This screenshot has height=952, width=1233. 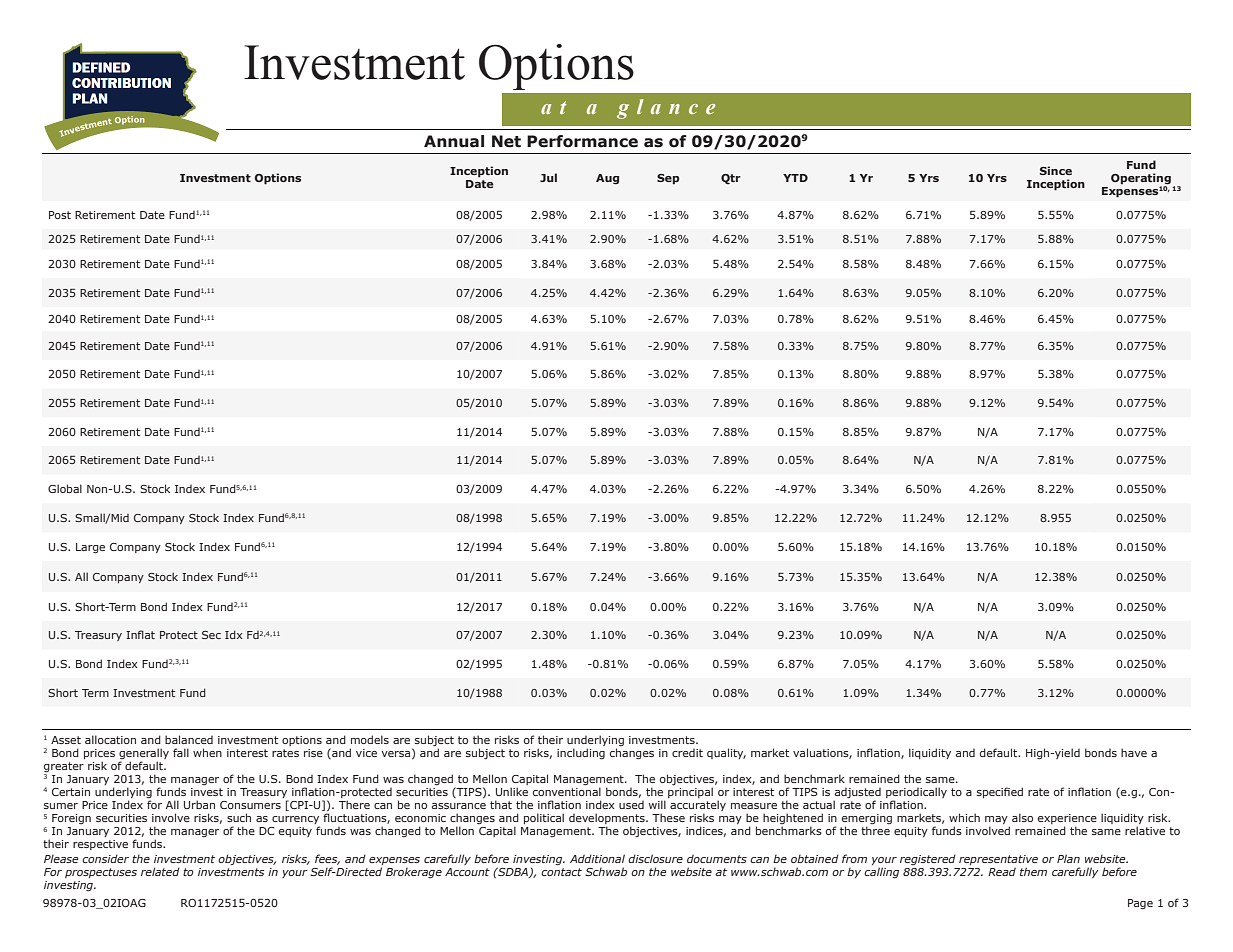 I want to click on Performance, so click(x=582, y=141).
